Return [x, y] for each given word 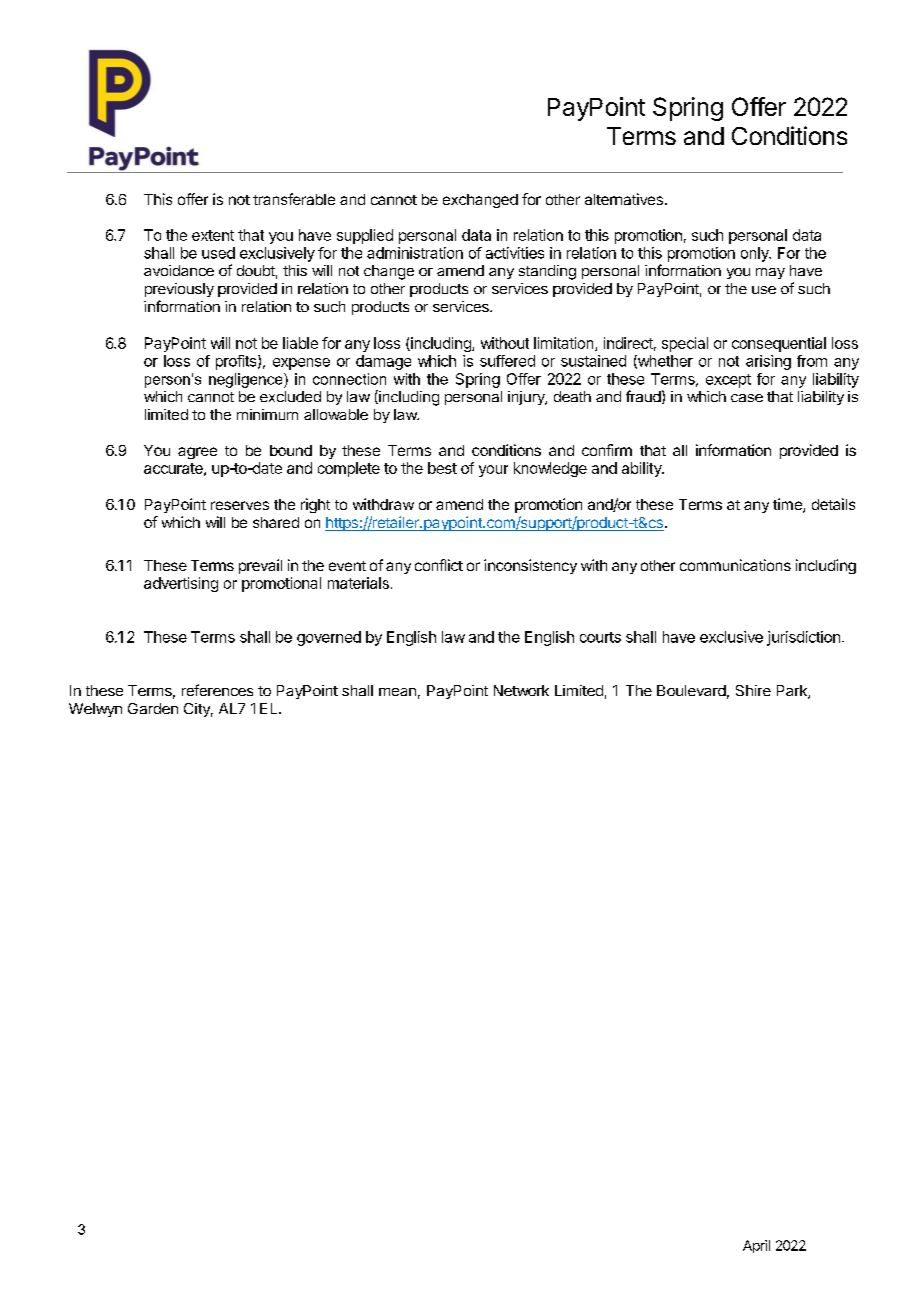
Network [521, 690]
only [756, 254]
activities [515, 253]
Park [793, 692]
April [756, 1246]
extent [213, 235]
